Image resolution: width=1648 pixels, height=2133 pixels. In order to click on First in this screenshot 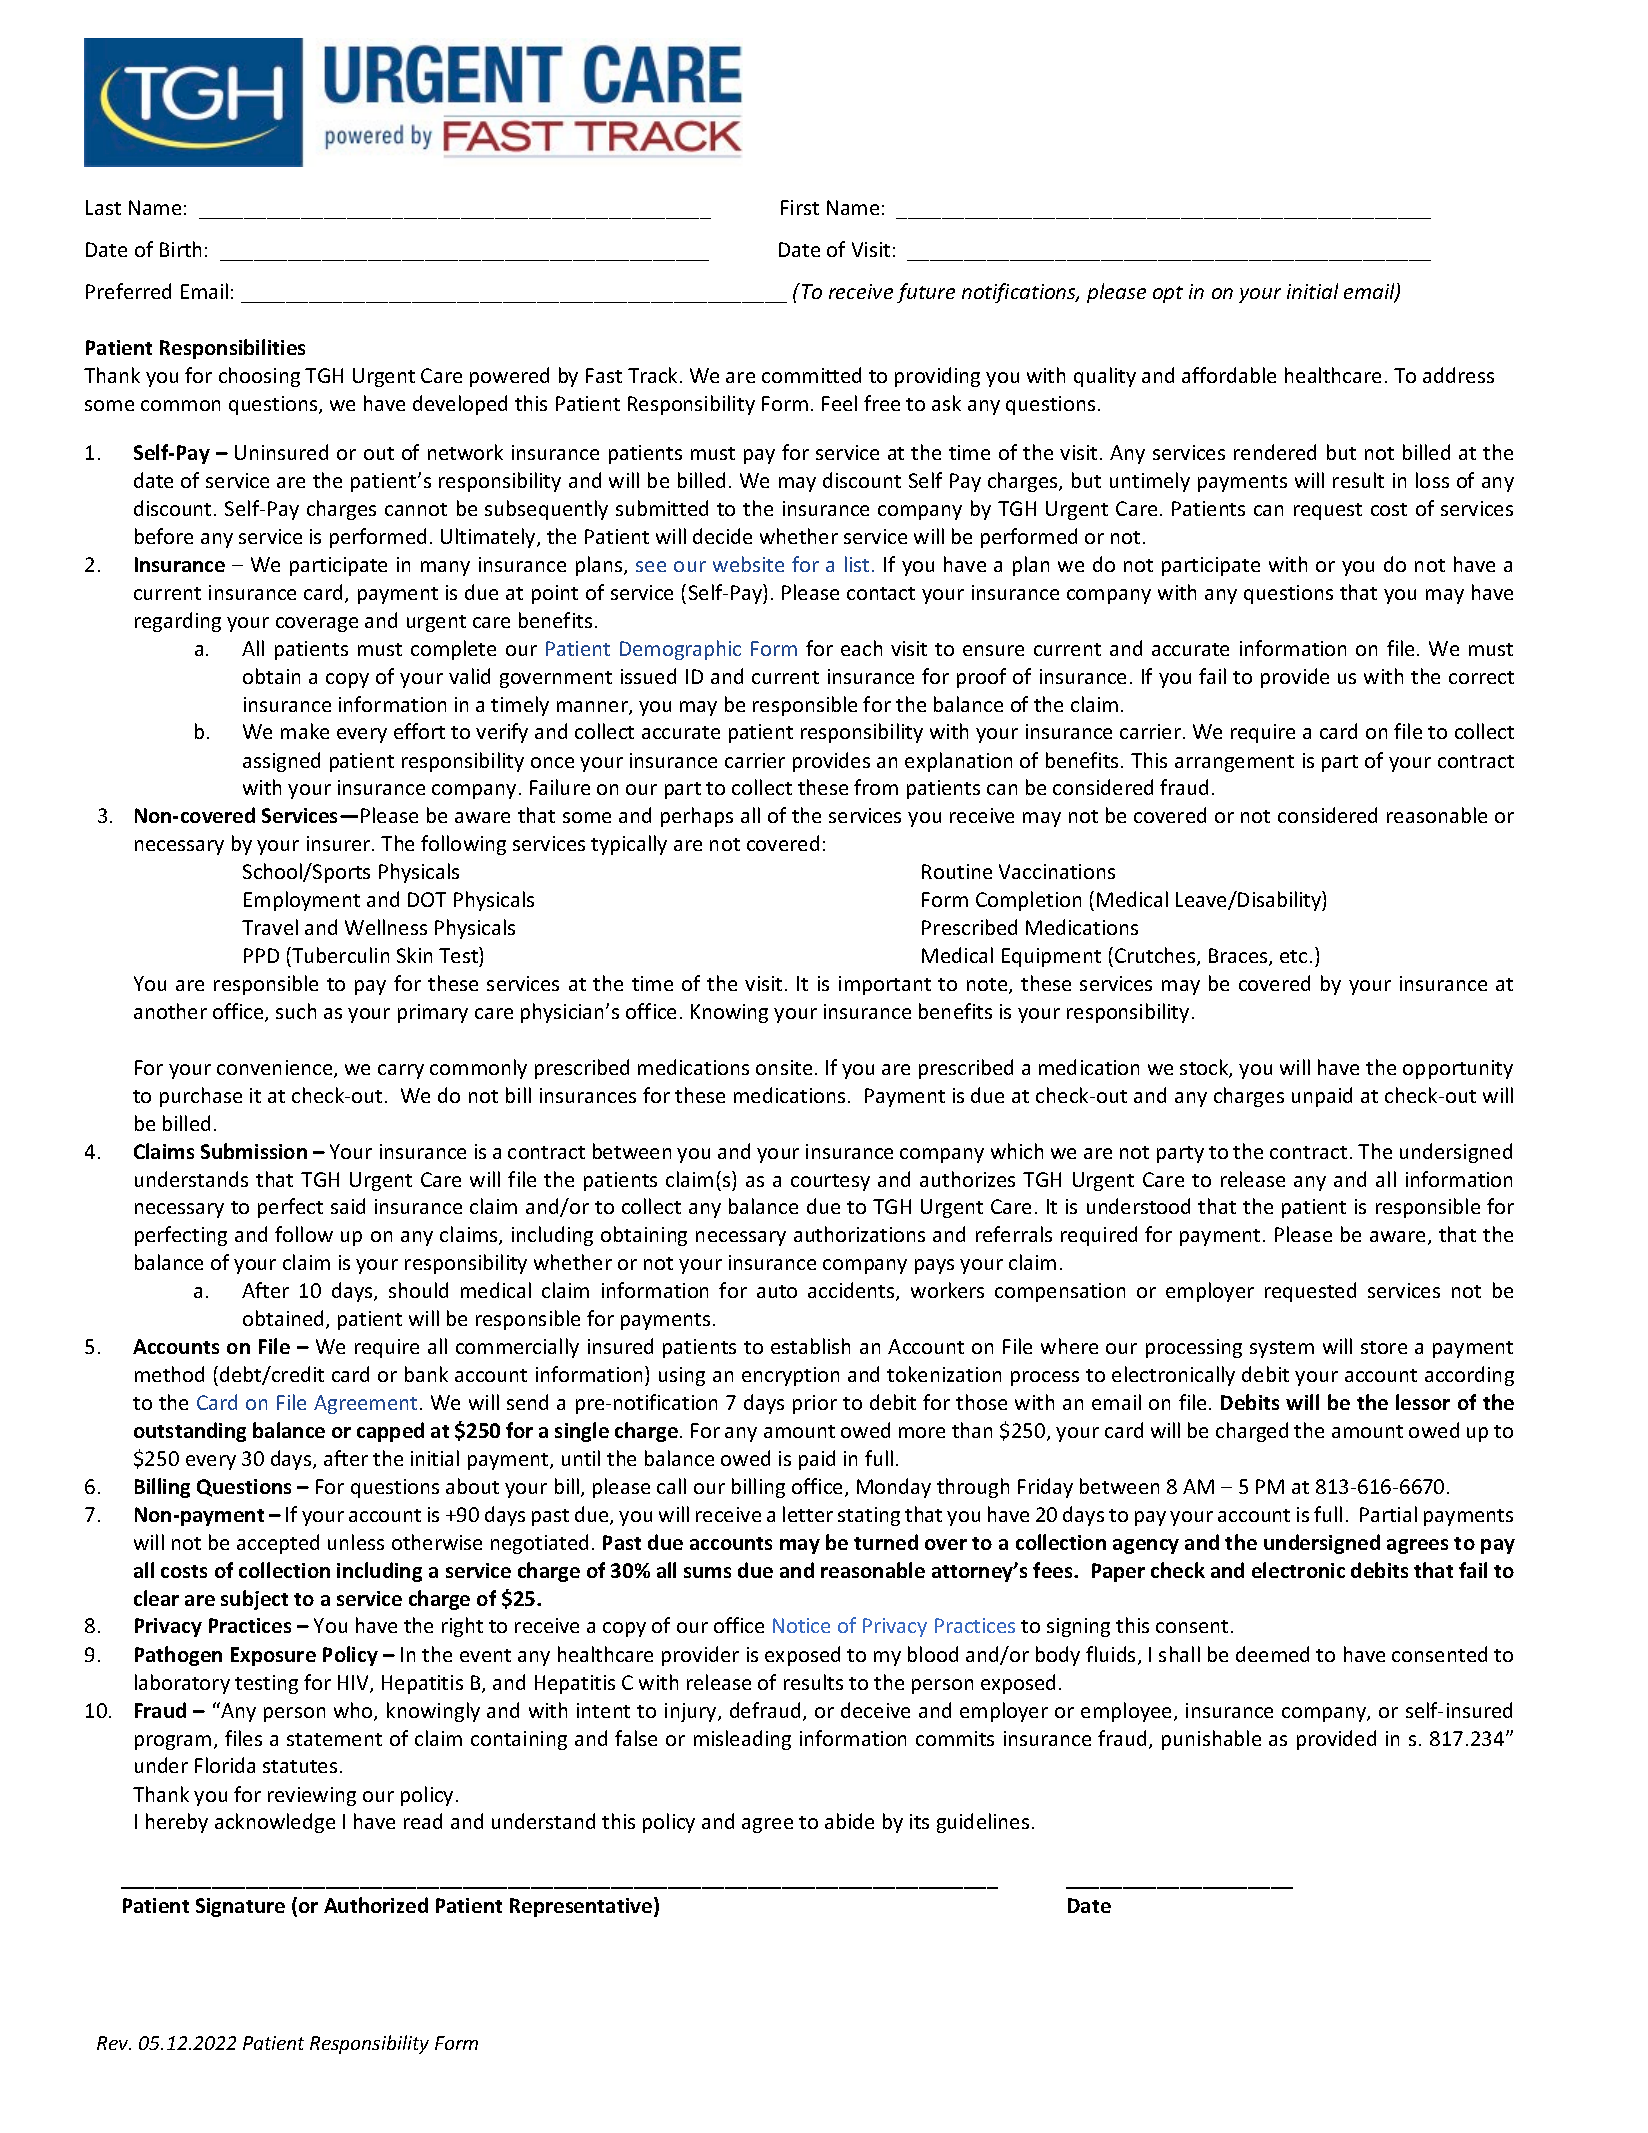, I will do `click(800, 207)`.
